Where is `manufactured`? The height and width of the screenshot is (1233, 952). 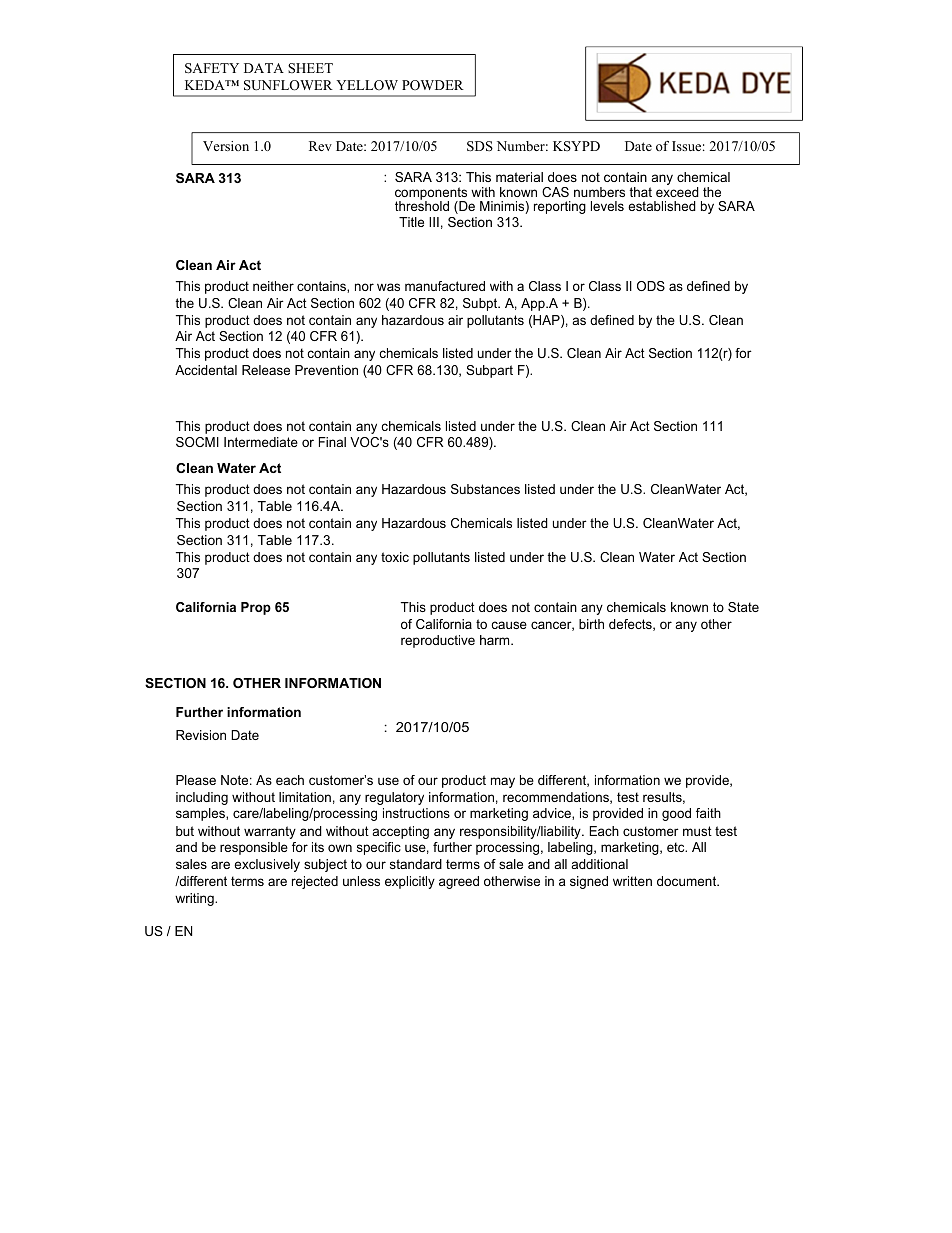
manufactured is located at coordinates (445, 286).
